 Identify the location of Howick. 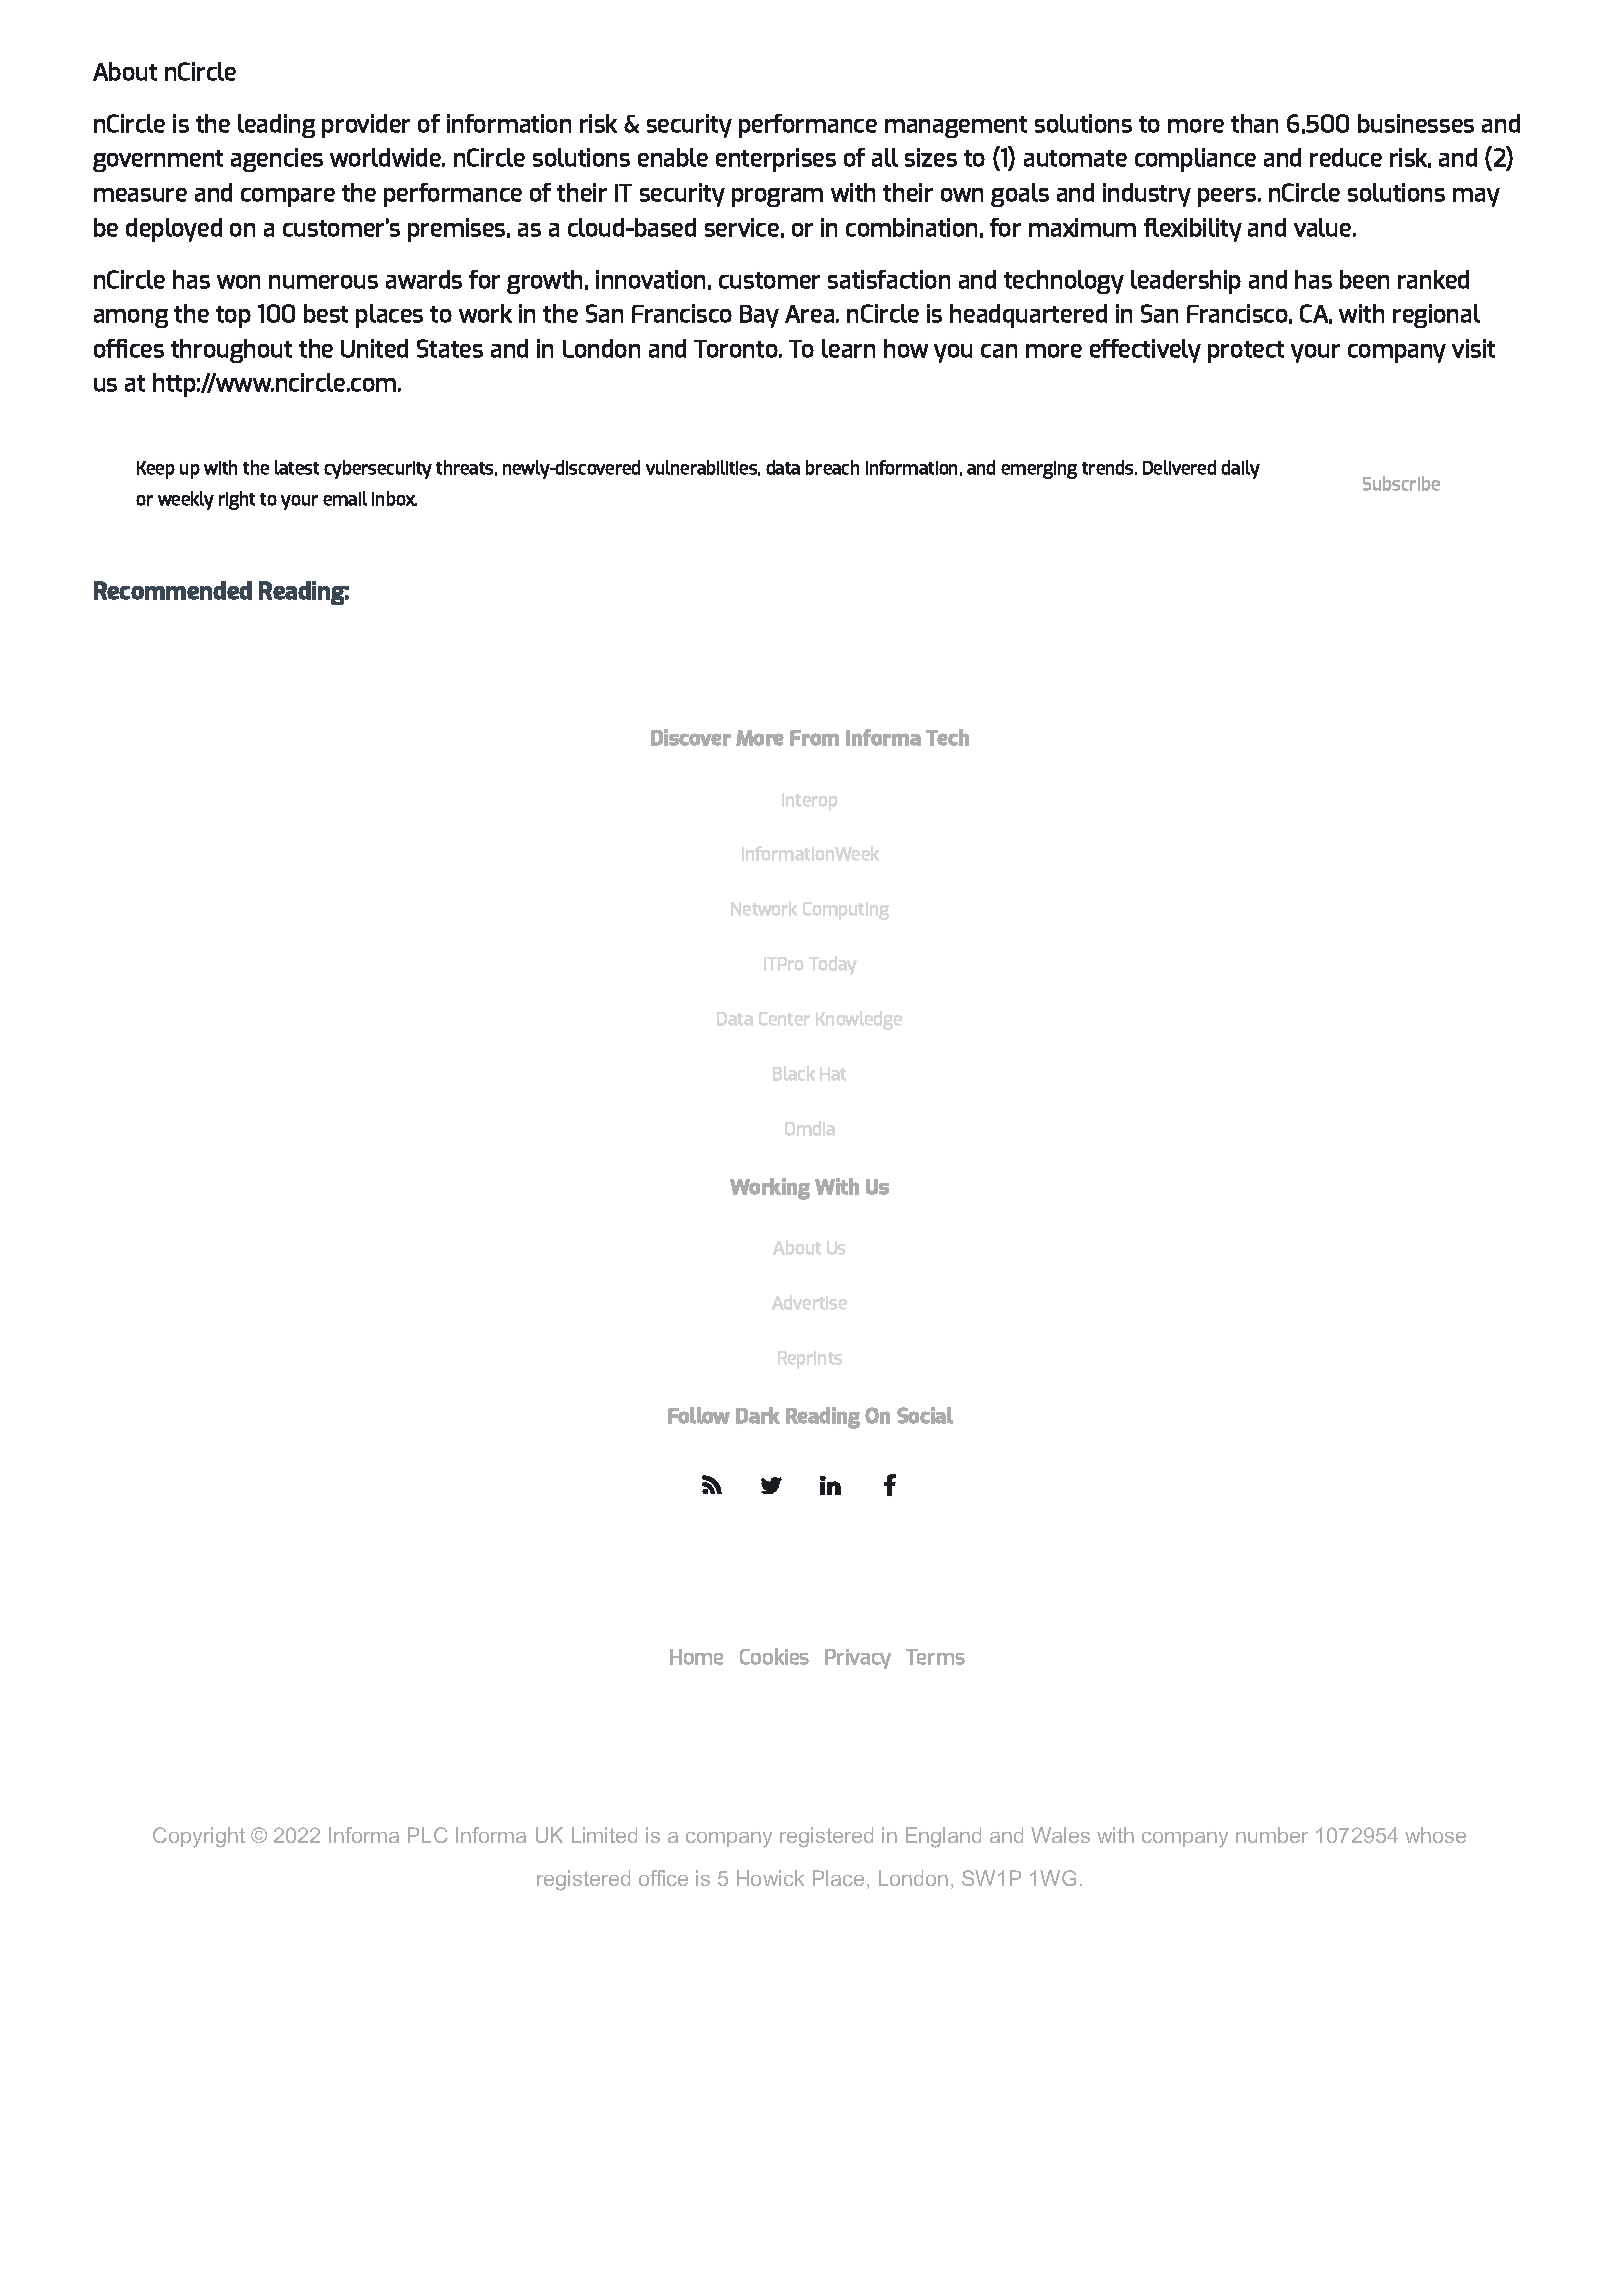
(770, 1878).
